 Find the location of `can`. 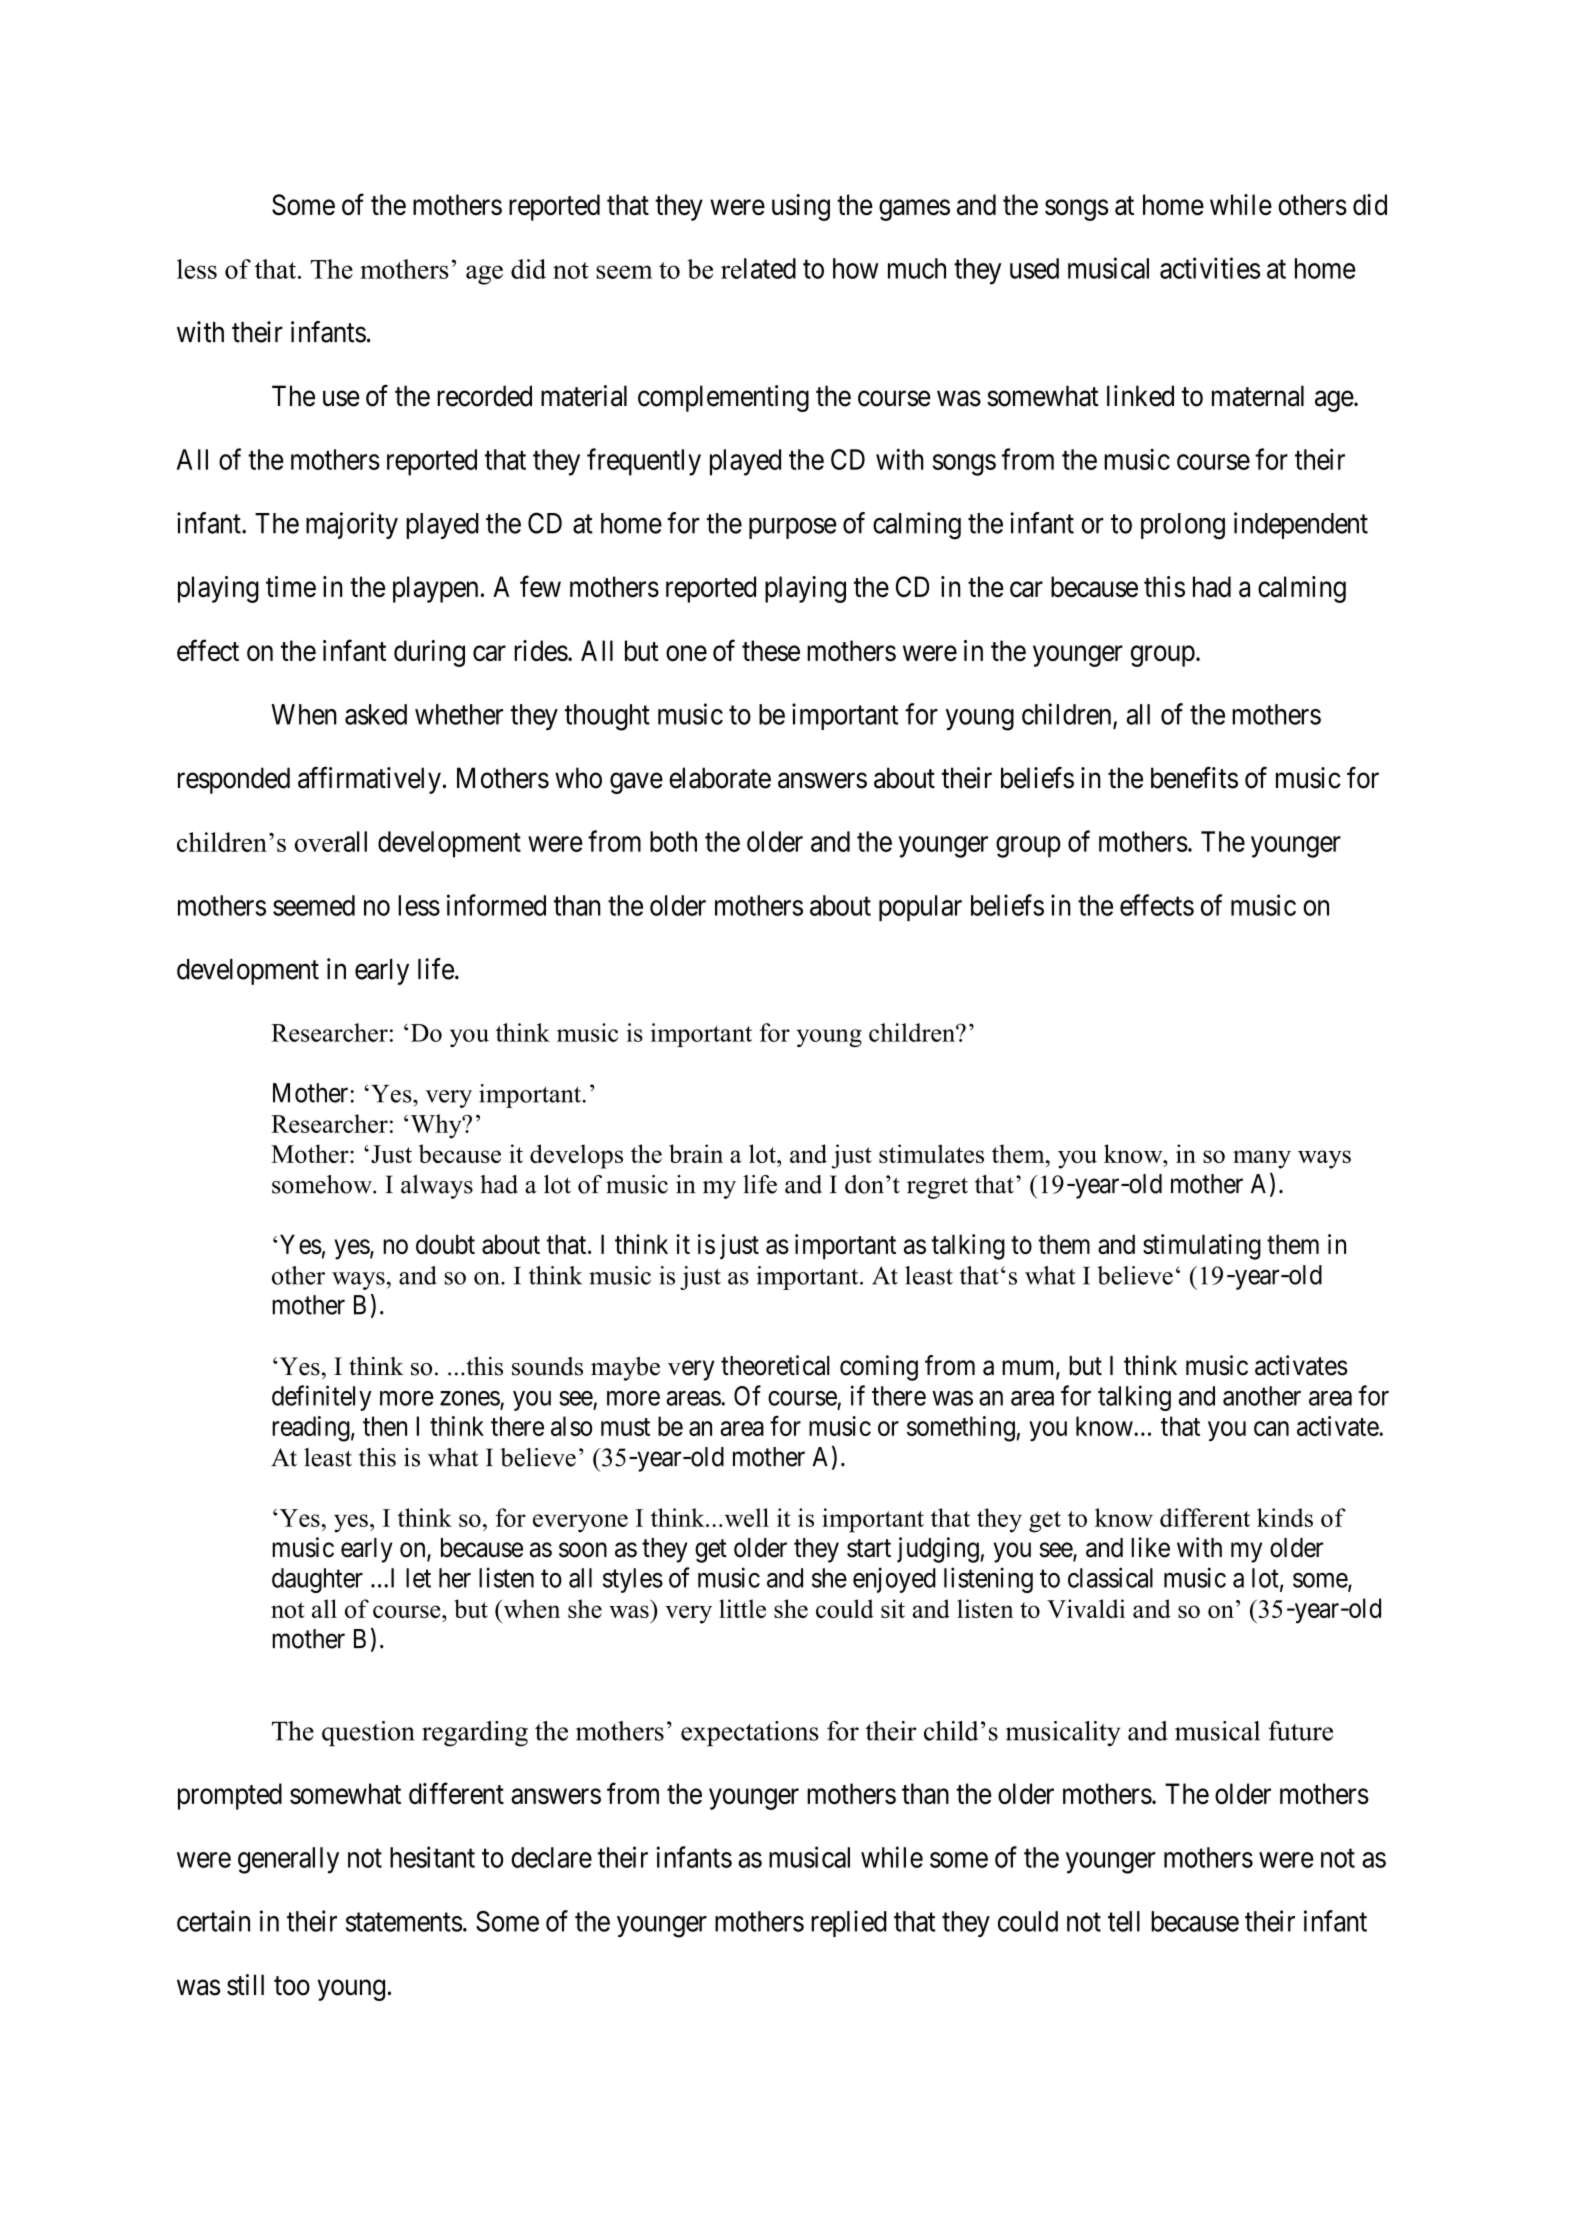

can is located at coordinates (1271, 1428).
